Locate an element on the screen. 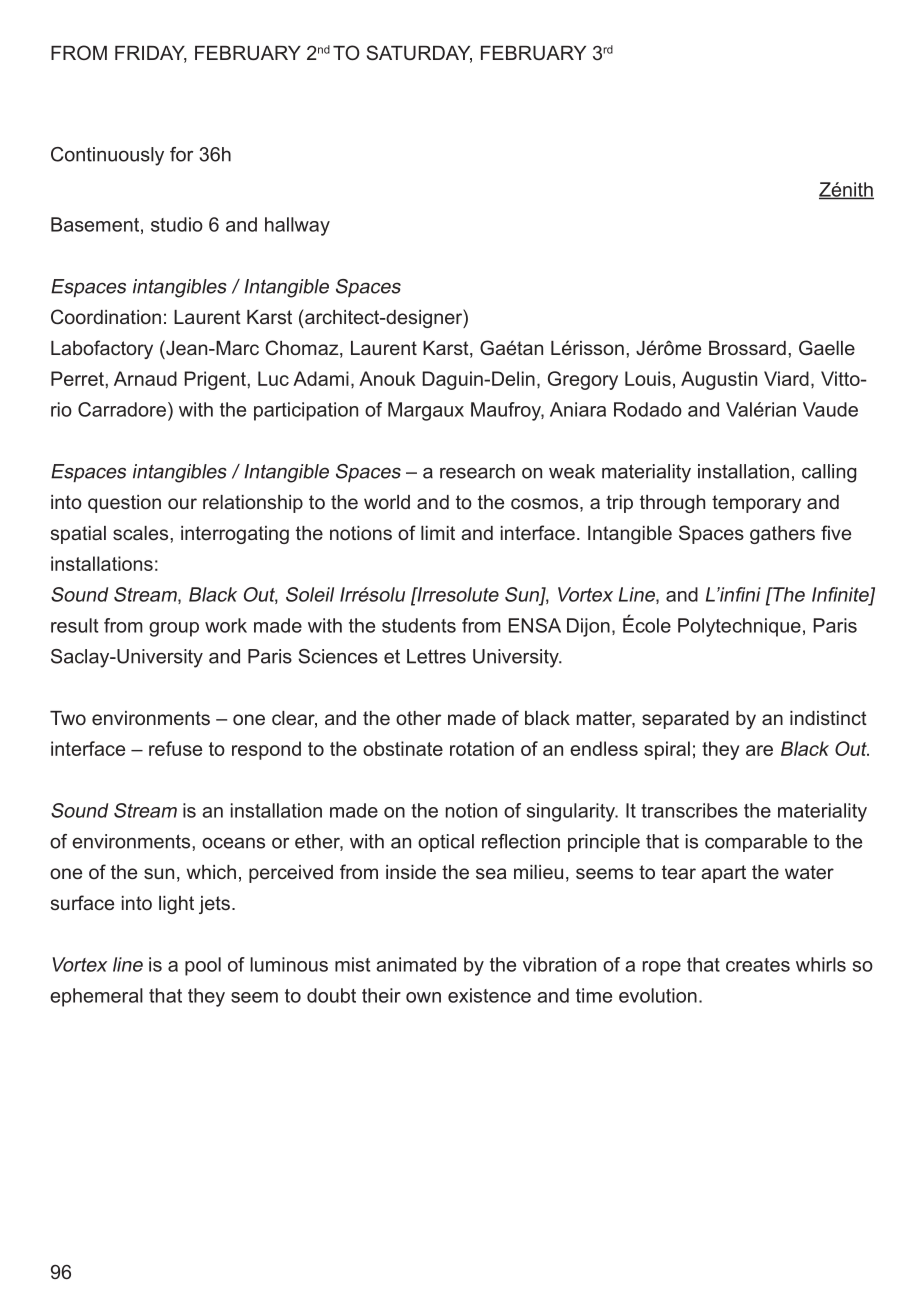 Image resolution: width=924 pixels, height=1311 pixels. FRIDAY is located at coordinates (151, 54).
